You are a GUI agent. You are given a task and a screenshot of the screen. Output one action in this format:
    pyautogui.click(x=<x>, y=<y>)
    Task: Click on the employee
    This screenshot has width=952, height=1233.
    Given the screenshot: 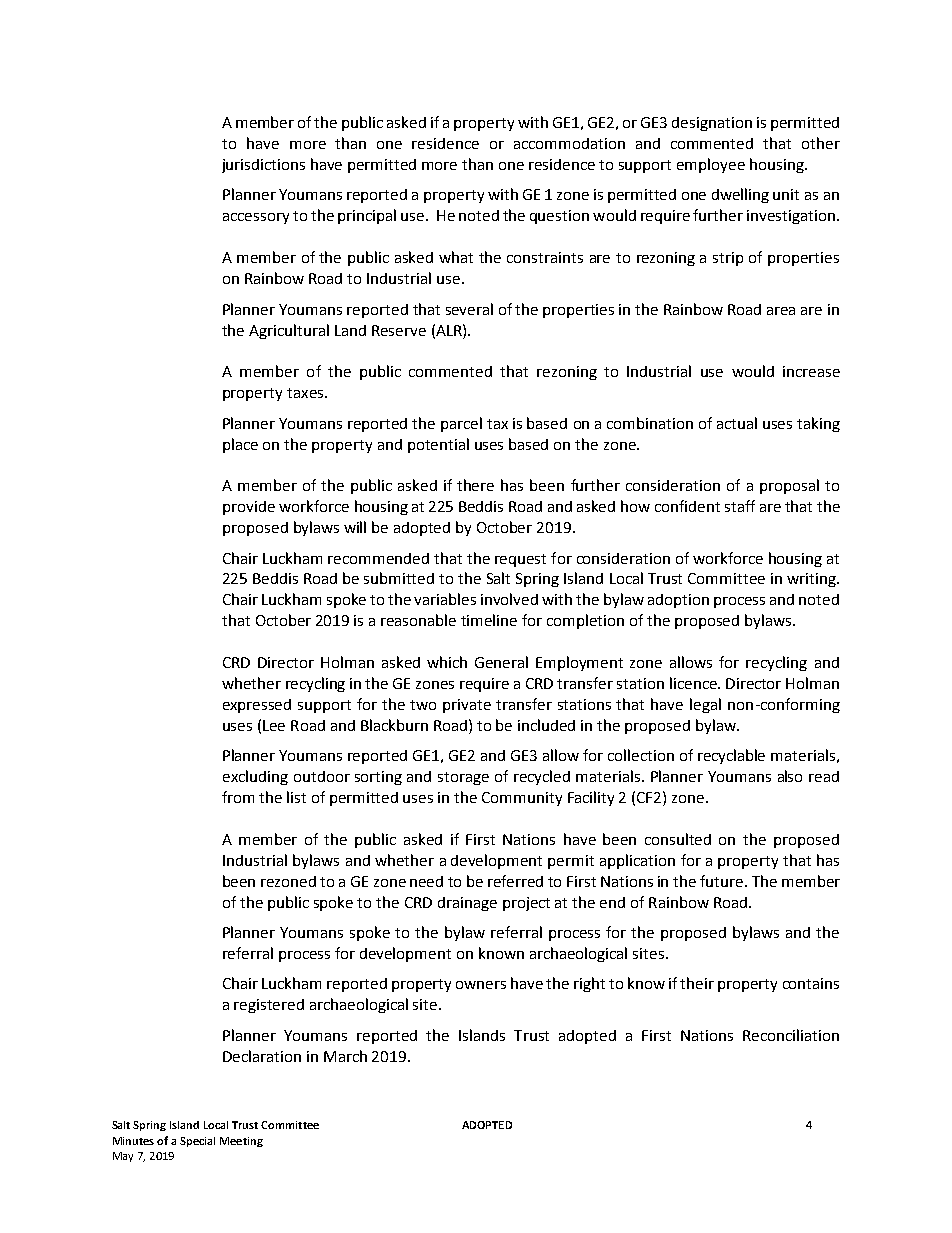 What is the action you would take?
    pyautogui.click(x=711, y=165)
